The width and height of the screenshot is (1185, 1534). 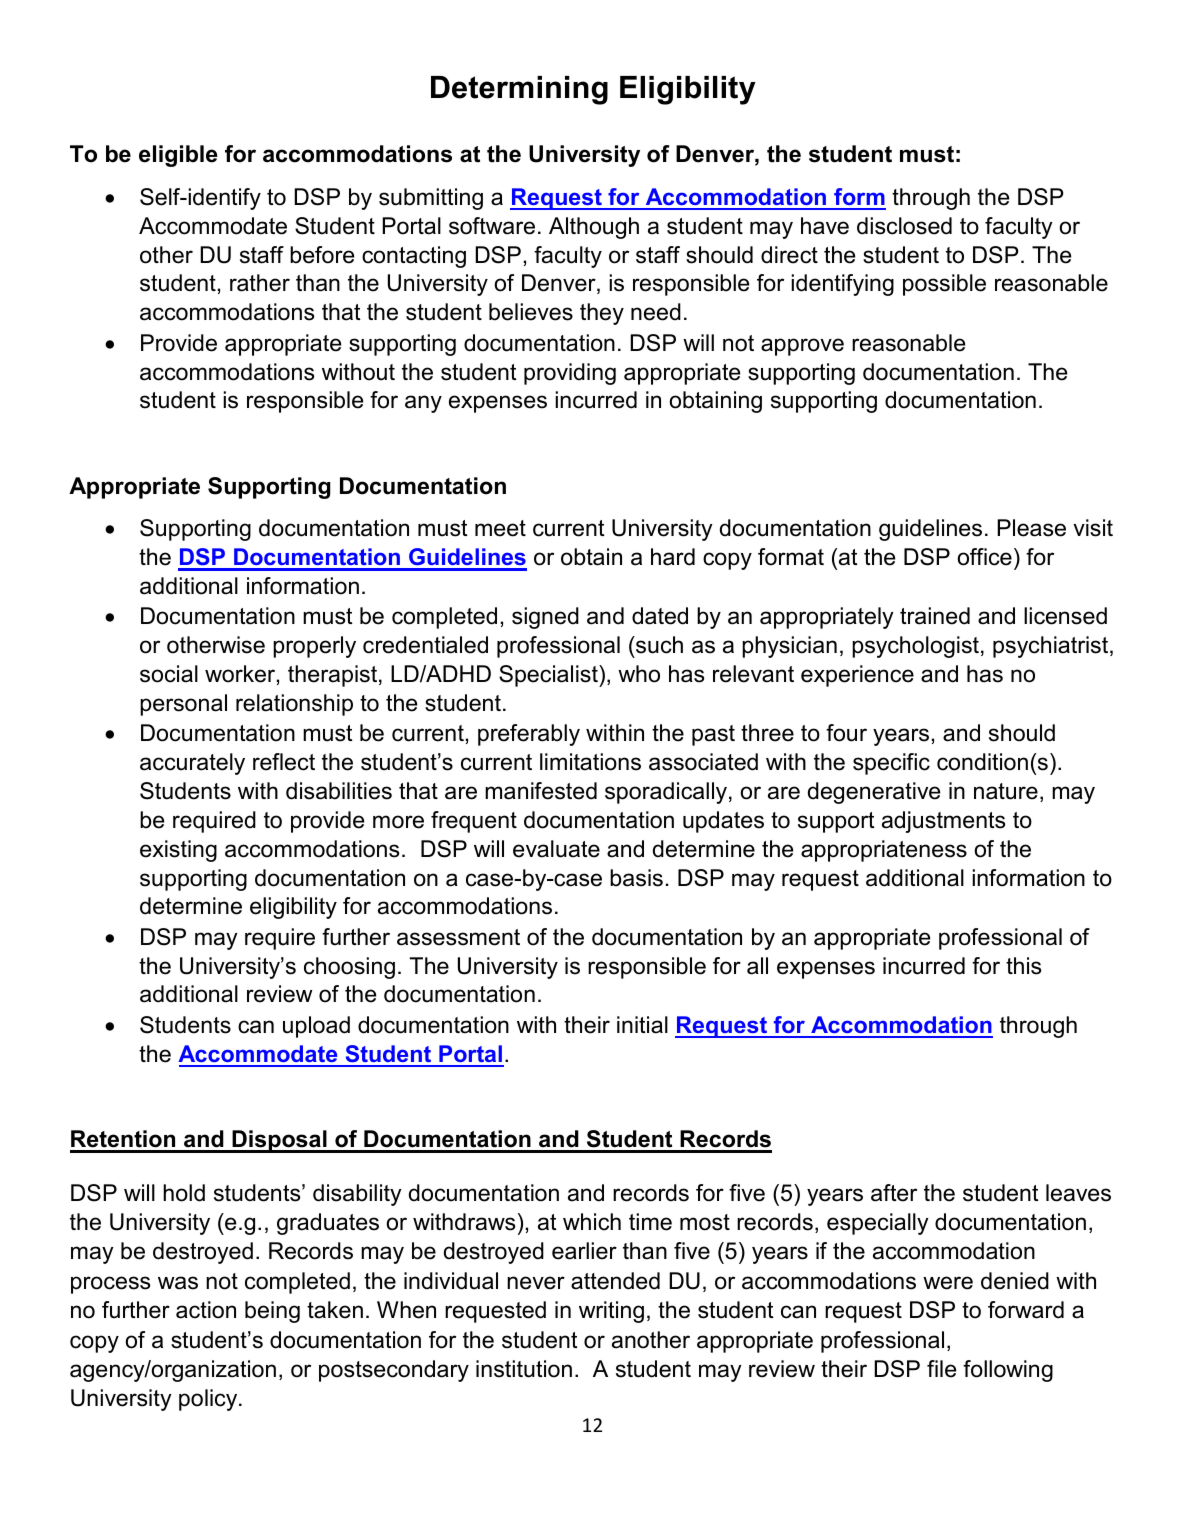 What do you see at coordinates (611, 1312) in the screenshot?
I see `writing` at bounding box center [611, 1312].
